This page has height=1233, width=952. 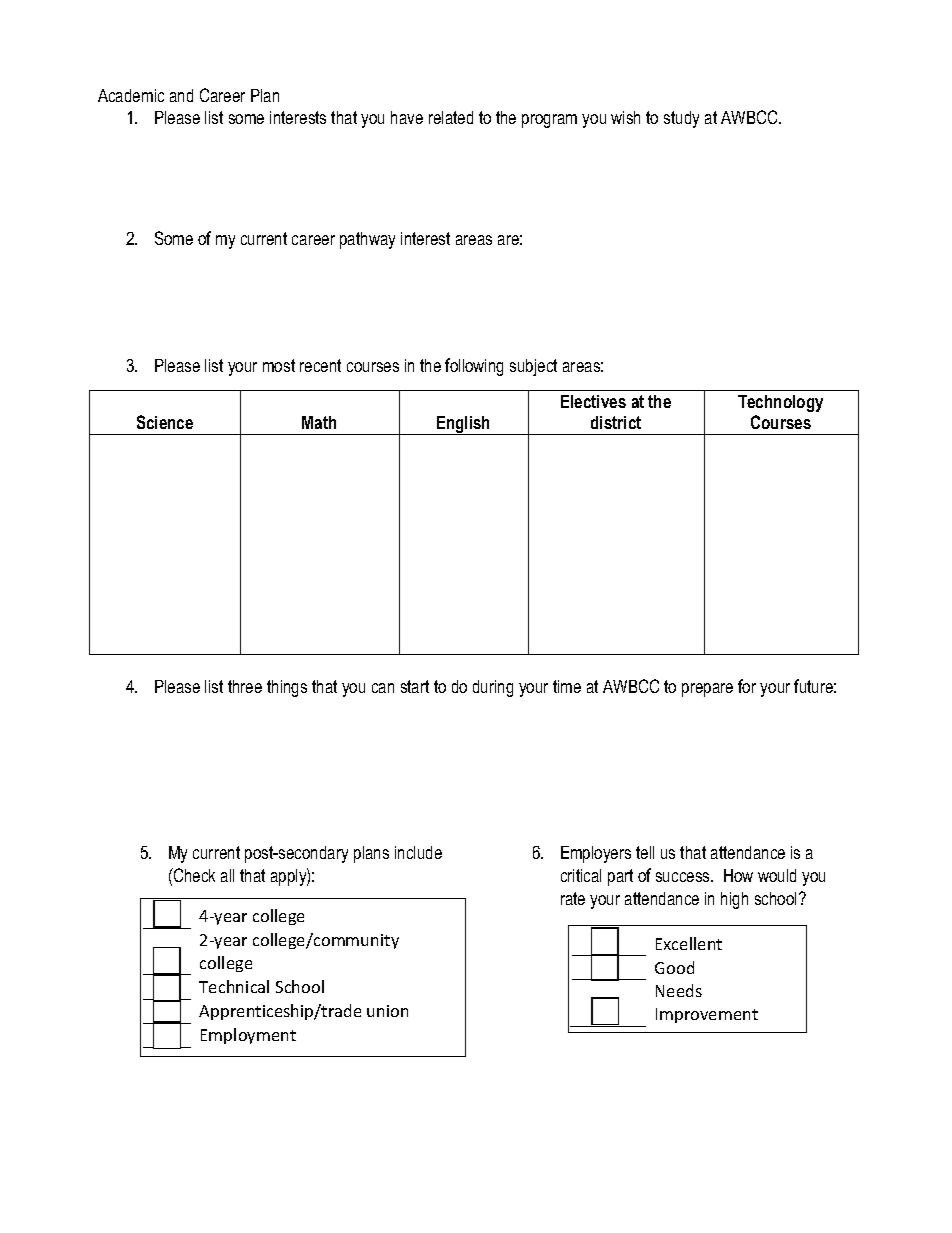 I want to click on prepare, so click(x=707, y=690).
